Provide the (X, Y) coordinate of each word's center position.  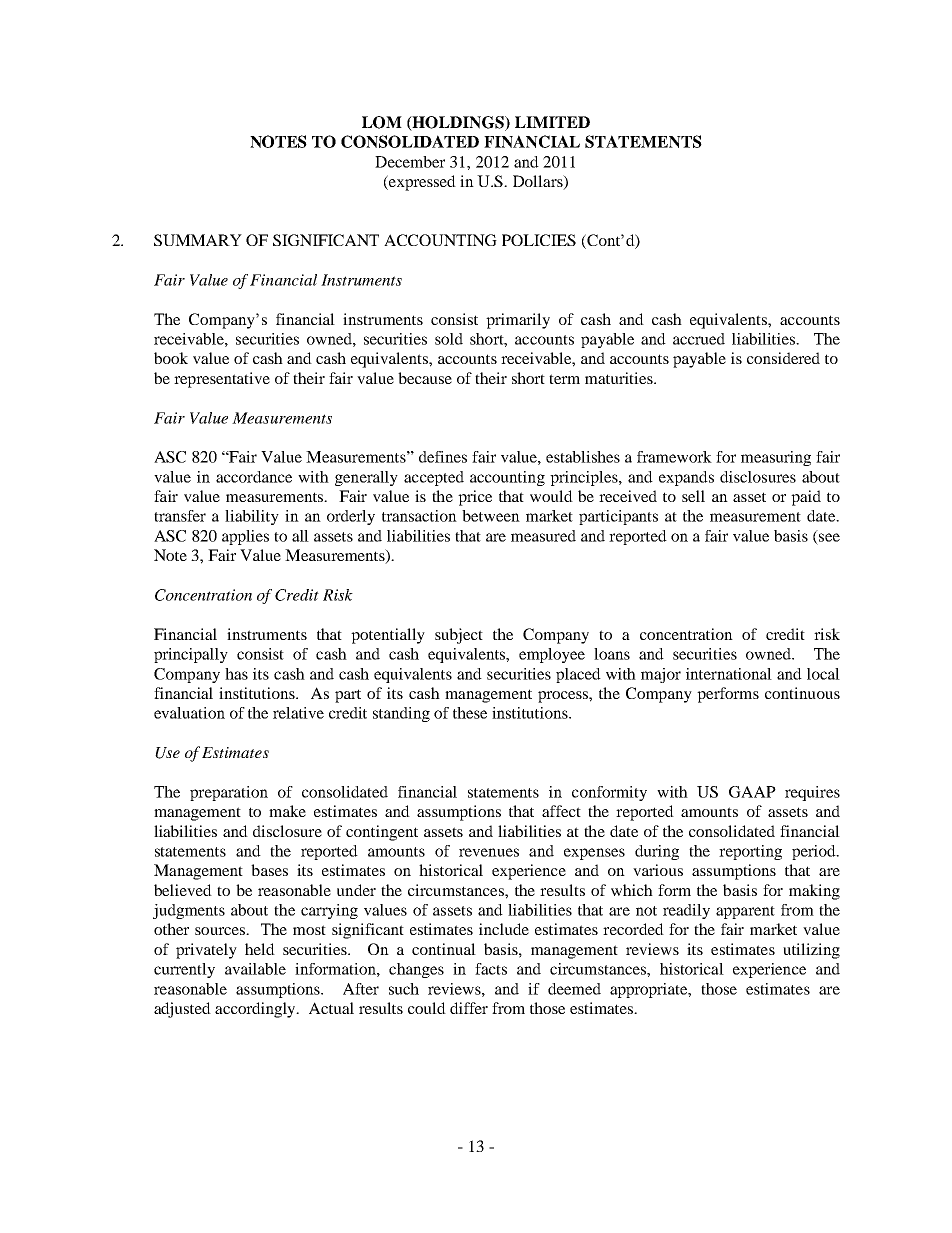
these (470, 713)
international (729, 674)
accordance (254, 477)
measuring (776, 458)
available (255, 969)
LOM (382, 122)
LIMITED (552, 122)
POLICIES (539, 240)
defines (443, 457)
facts (491, 969)
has (236, 674)
